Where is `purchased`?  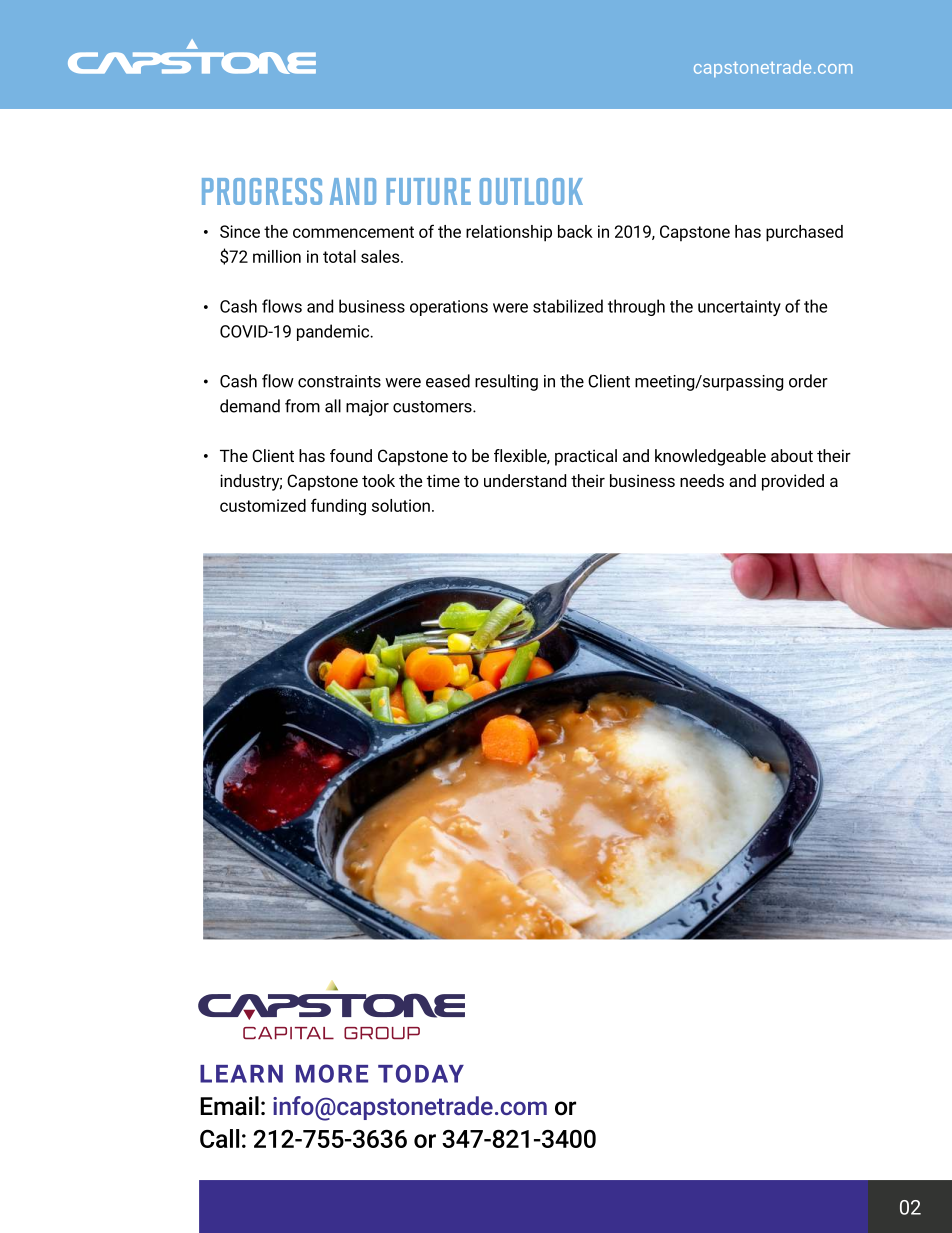 purchased is located at coordinates (804, 233).
